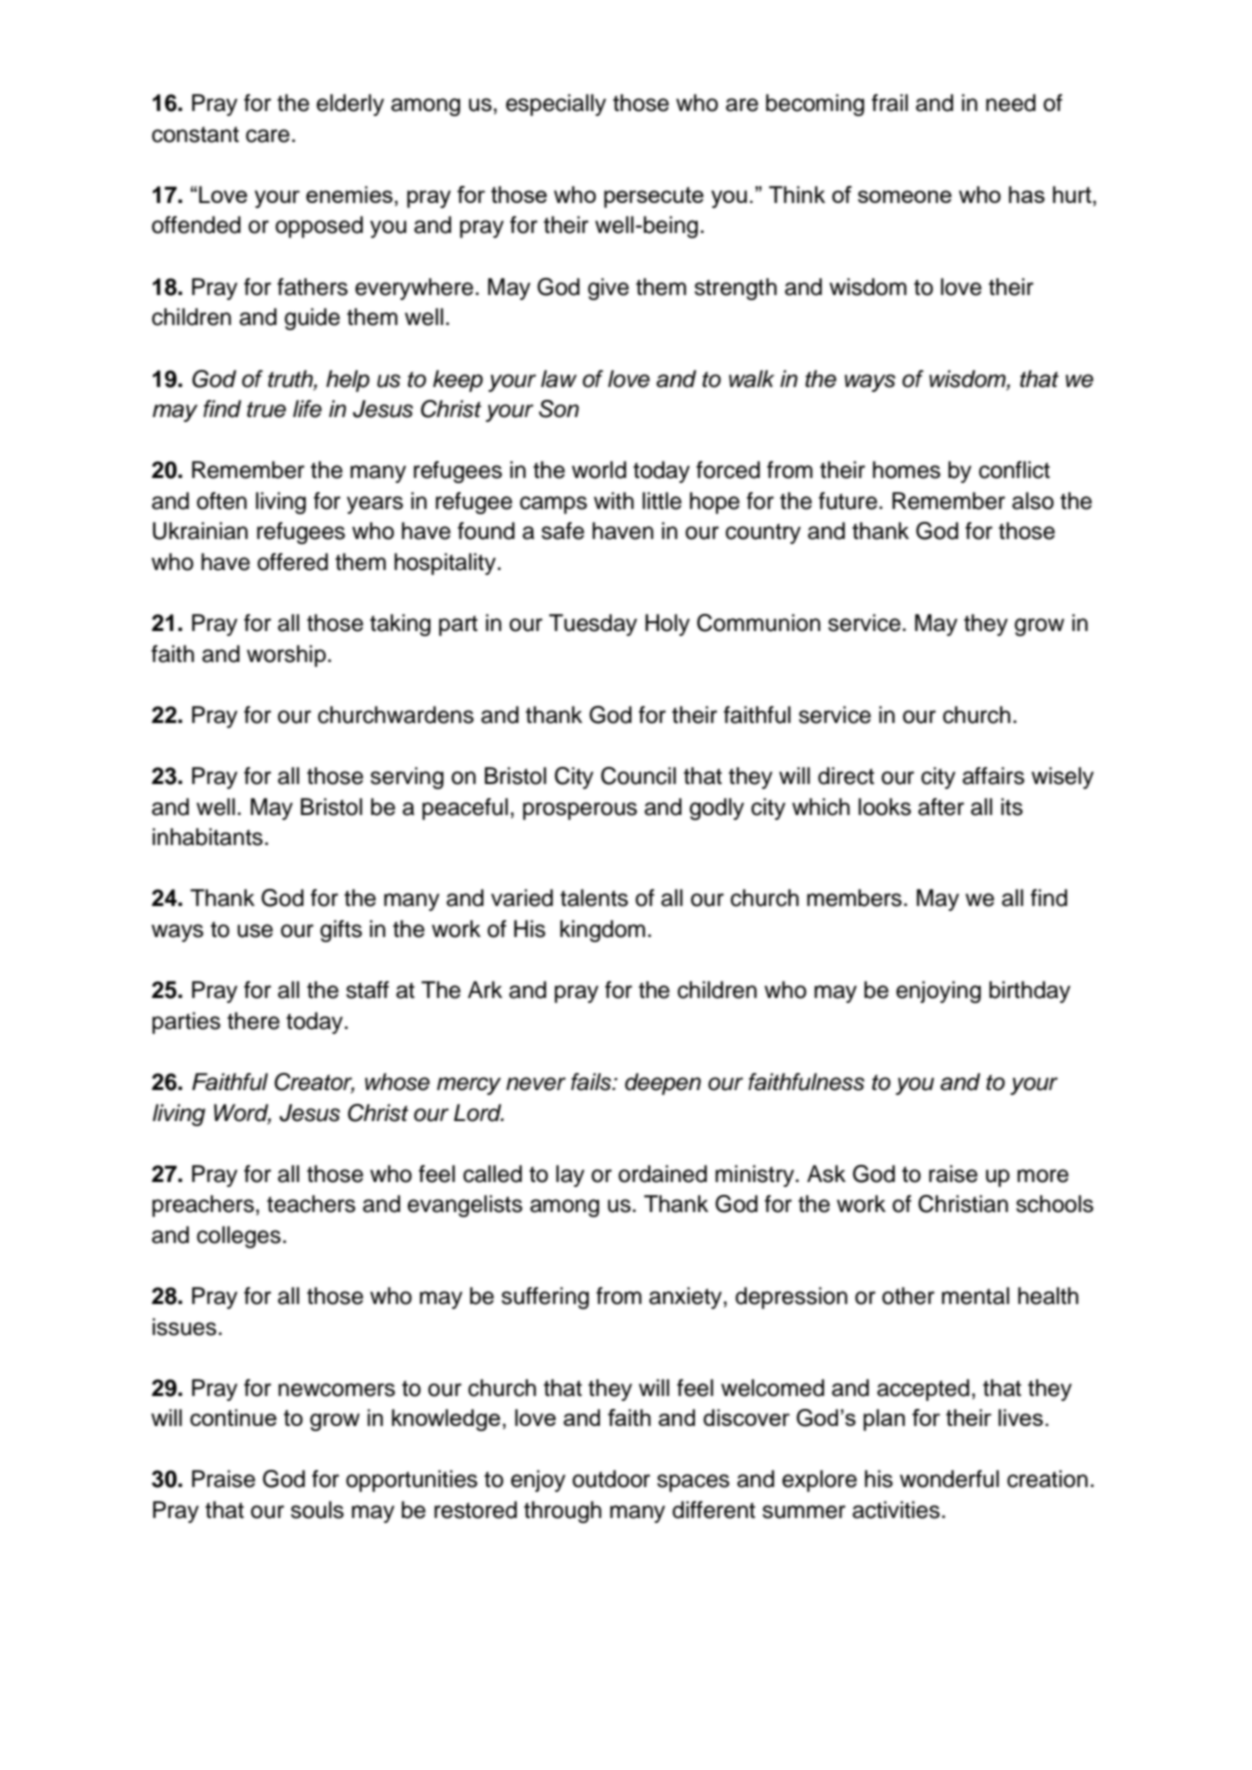 This page has width=1252, height=1770. Describe the element at coordinates (654, 197) in the page. I see `persecute` at that location.
